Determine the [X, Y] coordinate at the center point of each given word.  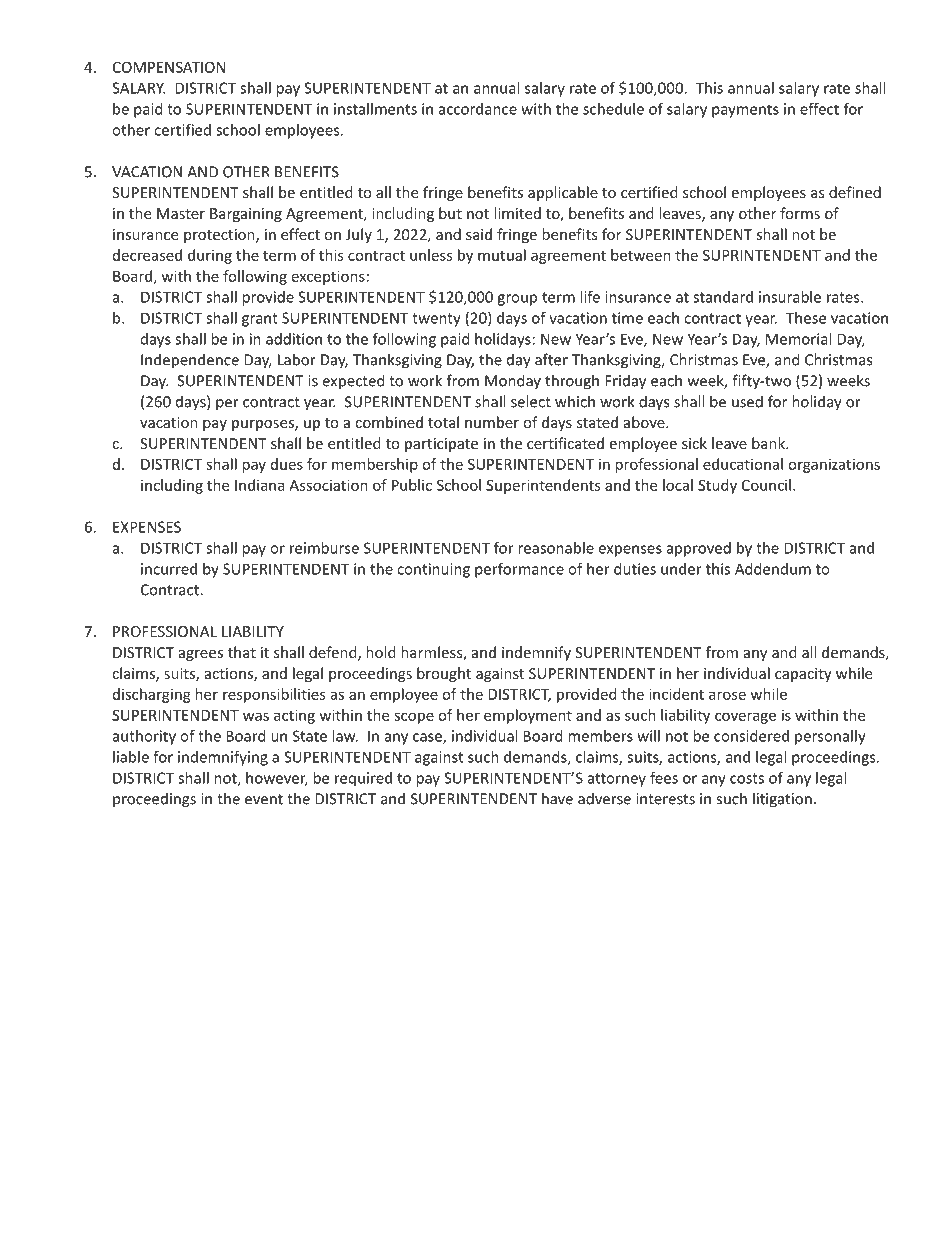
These [806, 318]
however [277, 779]
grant [260, 320]
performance [519, 570]
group [517, 300]
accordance [478, 109]
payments [745, 111]
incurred [169, 569]
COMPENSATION [169, 67]
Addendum [773, 569]
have [557, 798]
